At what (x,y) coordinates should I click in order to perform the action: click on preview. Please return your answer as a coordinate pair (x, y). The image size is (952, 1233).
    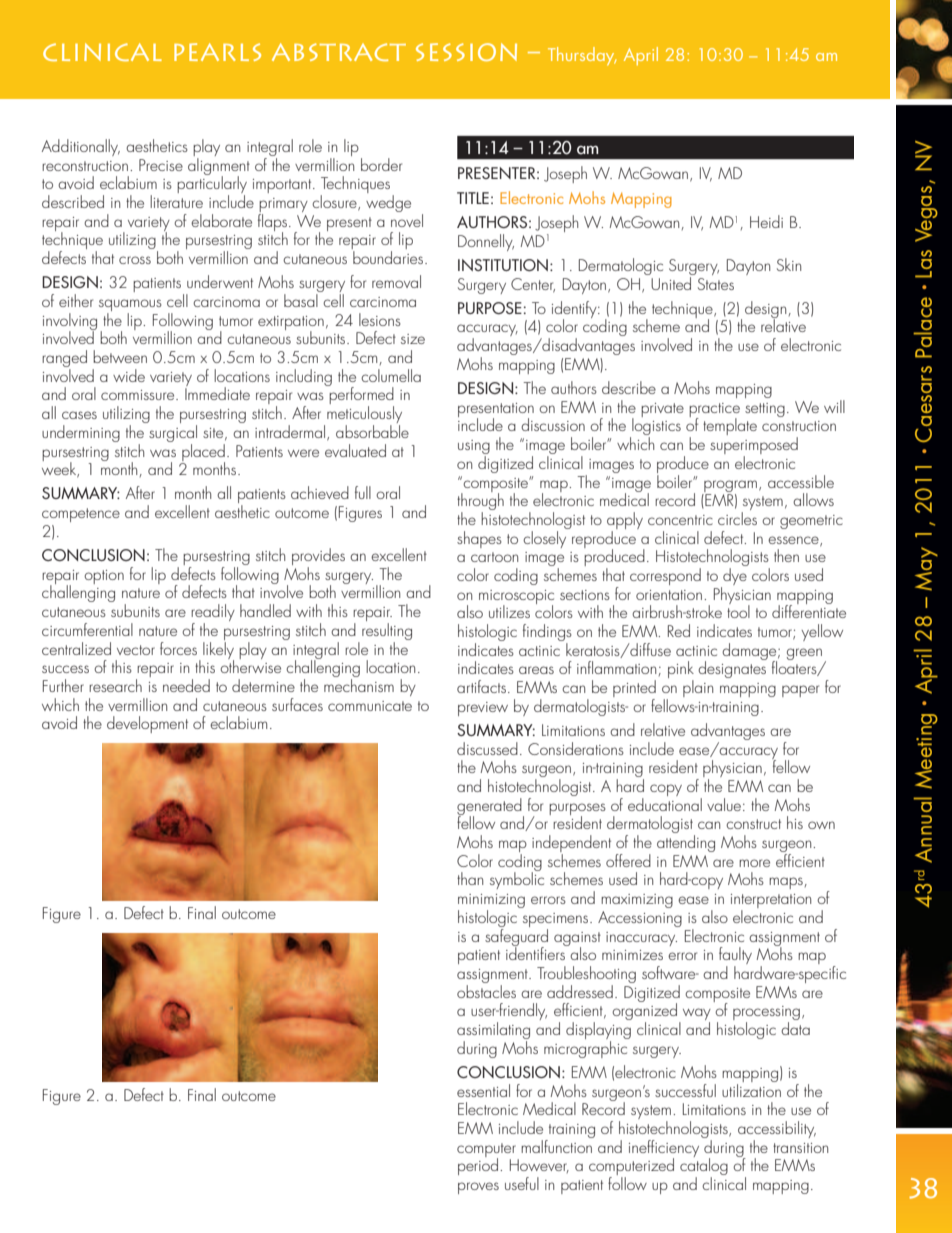
    Looking at the image, I should click on (483, 709).
